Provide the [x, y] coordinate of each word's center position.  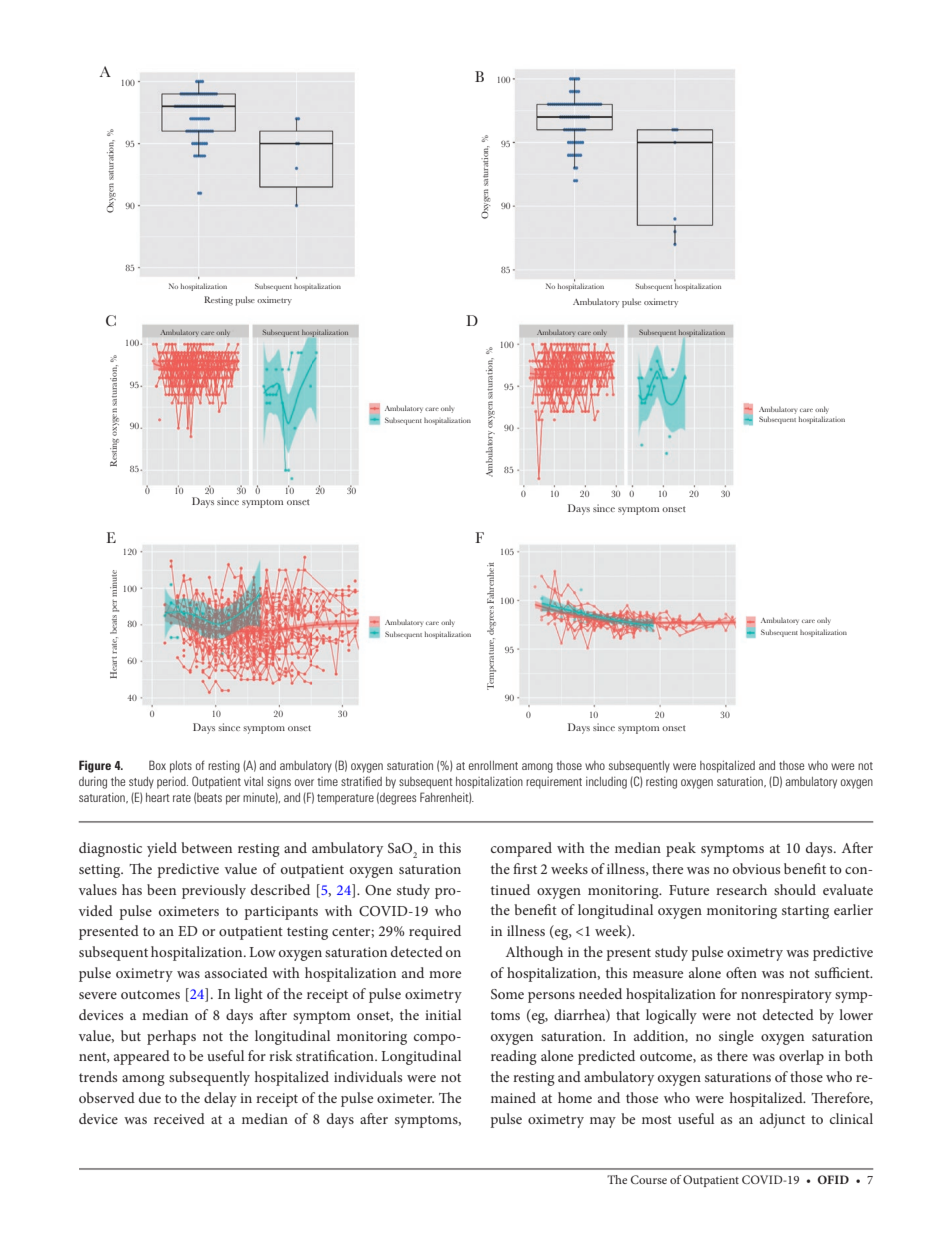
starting [805, 912]
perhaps [171, 1037]
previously [214, 891]
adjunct [782, 1120]
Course [649, 1179]
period [172, 783]
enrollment [493, 765]
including [606, 783]
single [736, 1037]
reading [514, 1057]
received [179, 1118]
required [435, 932]
